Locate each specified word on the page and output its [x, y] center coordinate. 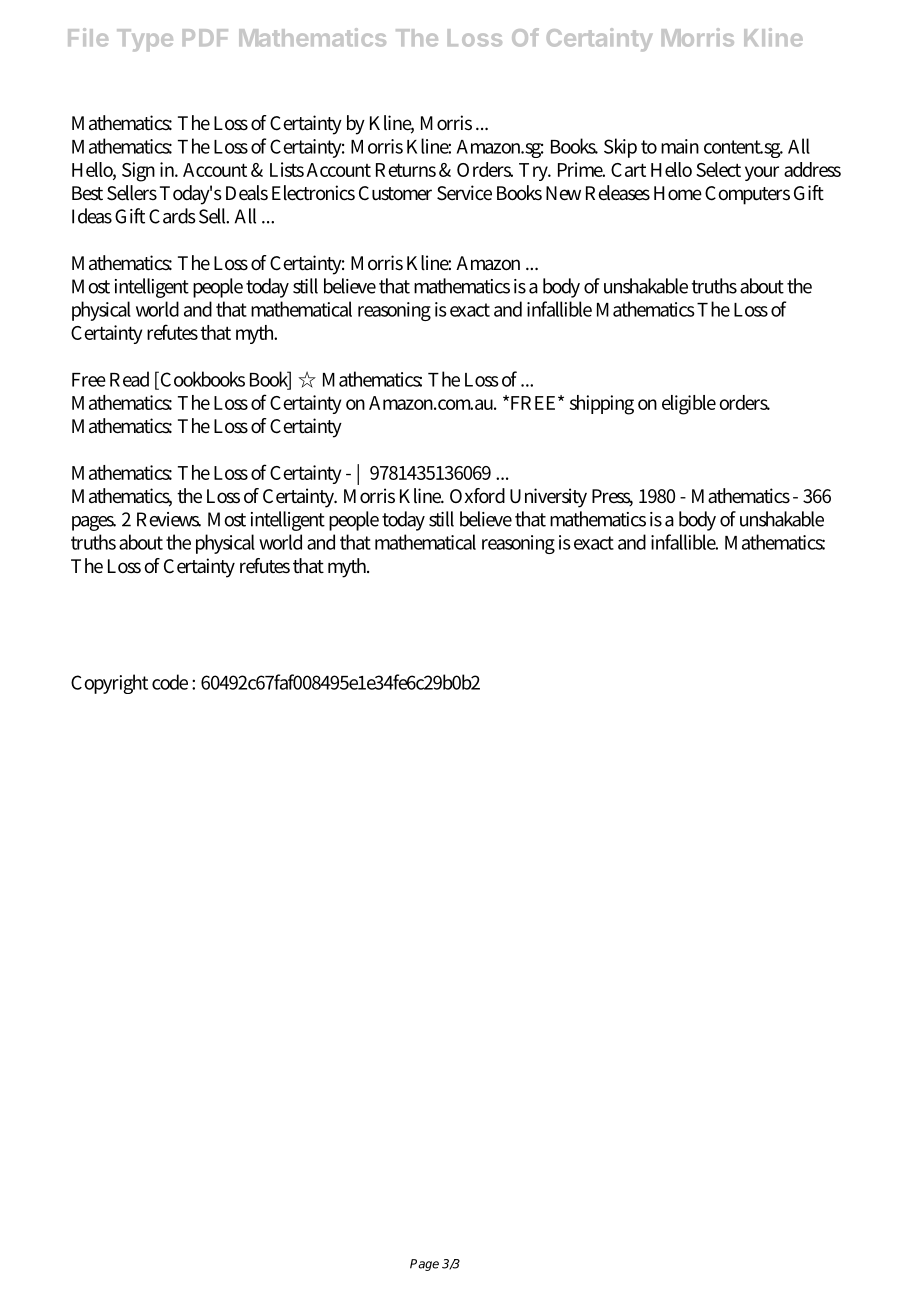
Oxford [477, 496]
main [680, 146]
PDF [205, 37]
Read [129, 379]
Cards [172, 216]
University [548, 498]
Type [145, 40]
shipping [602, 405]
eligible [689, 405]
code [170, 682]
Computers [747, 195]
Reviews [169, 519]
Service [464, 193]
